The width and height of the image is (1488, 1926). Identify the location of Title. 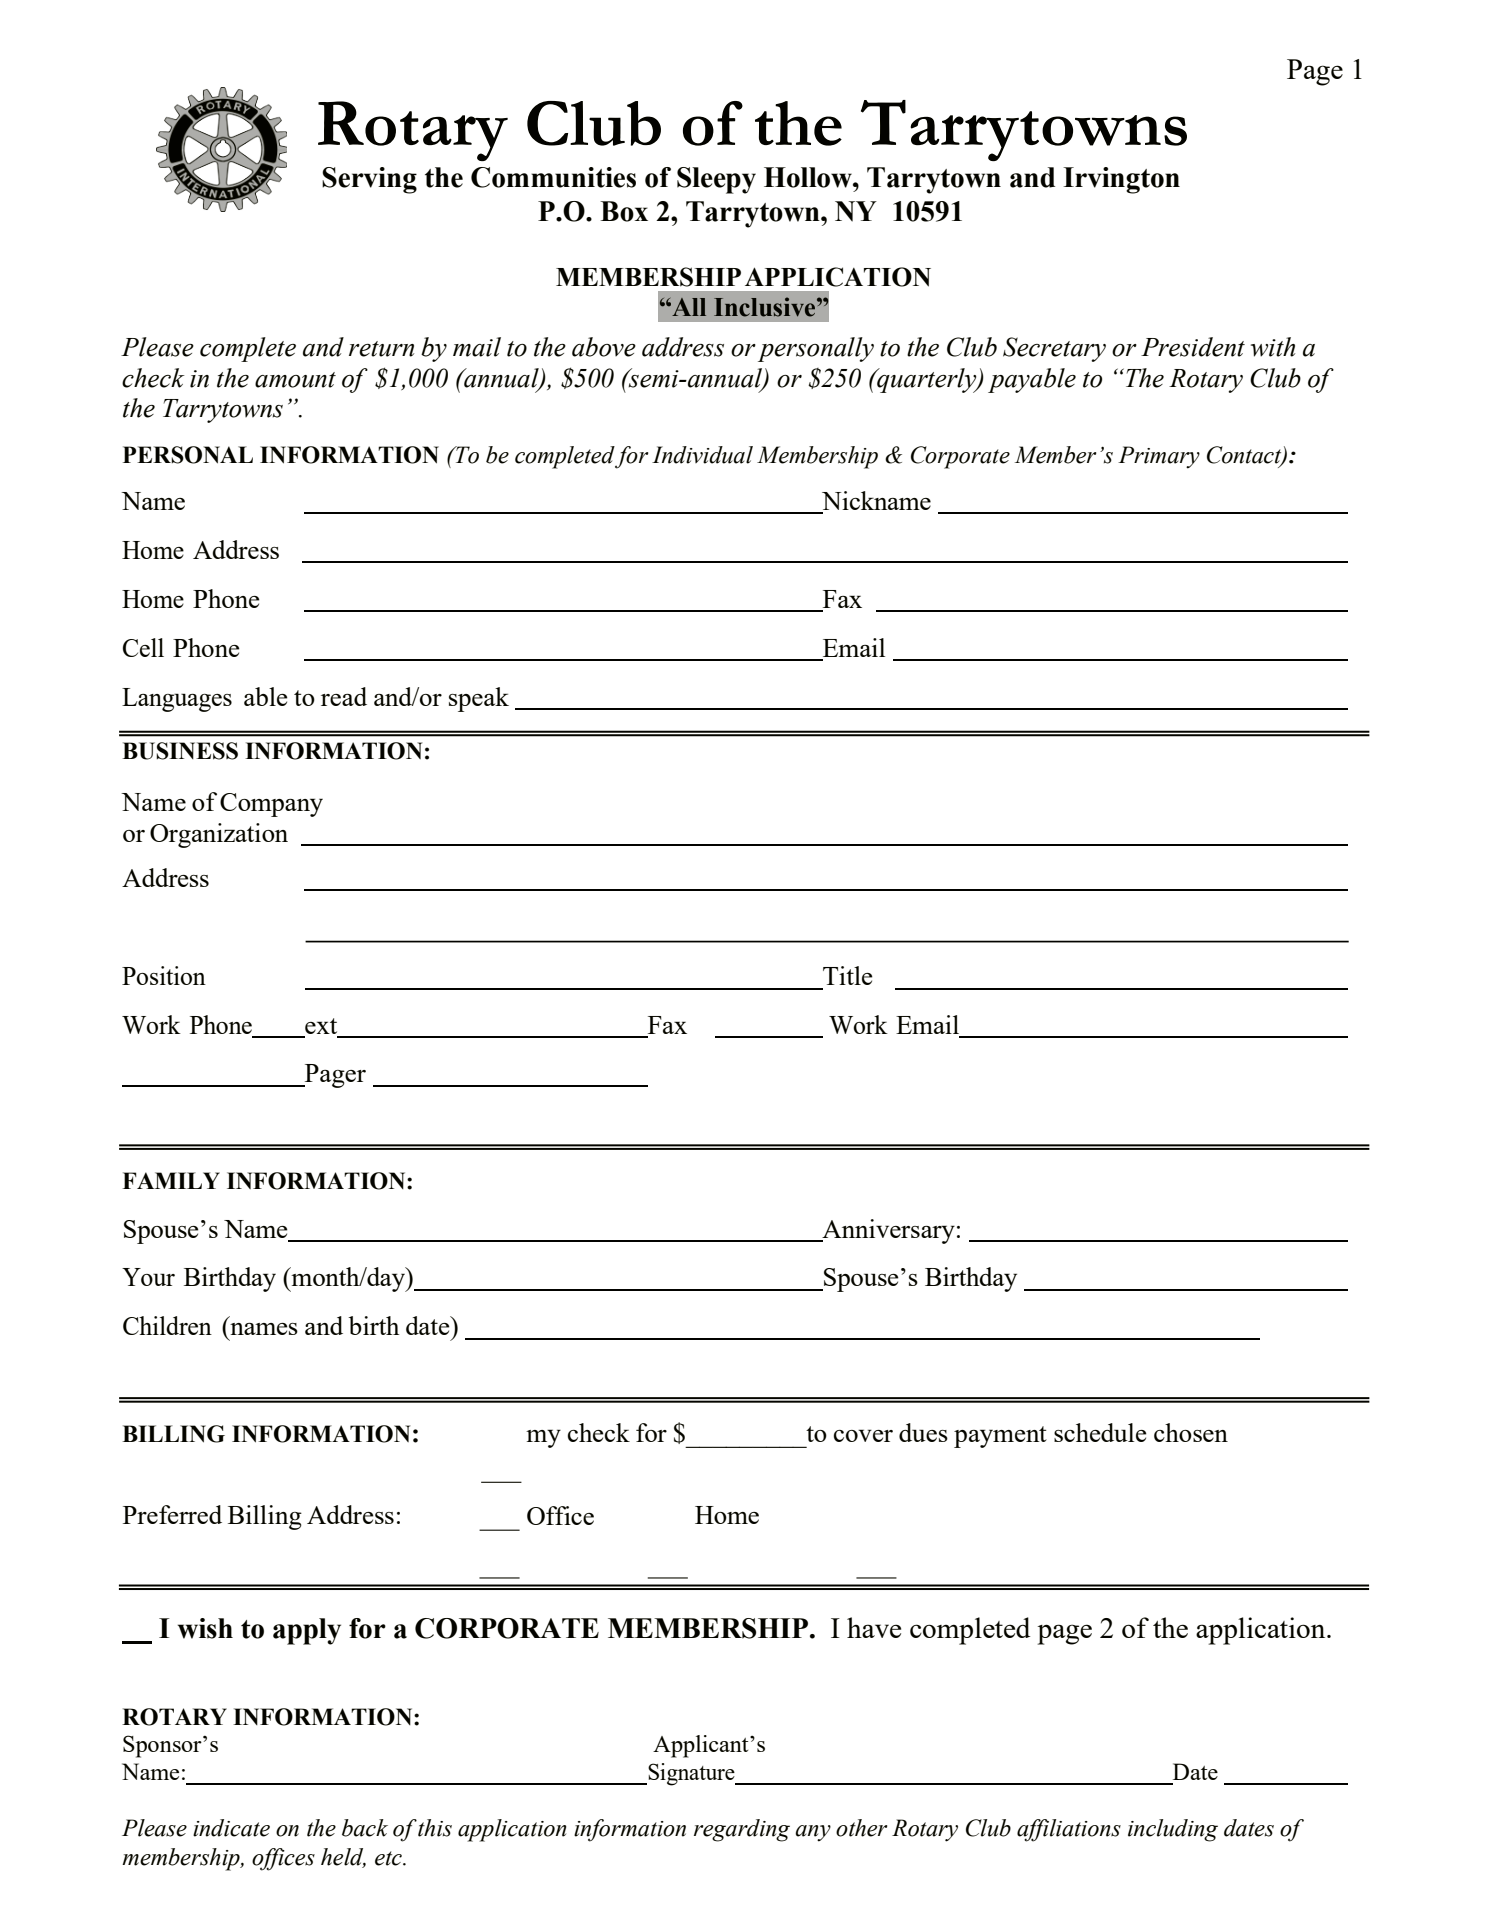
(848, 975).
